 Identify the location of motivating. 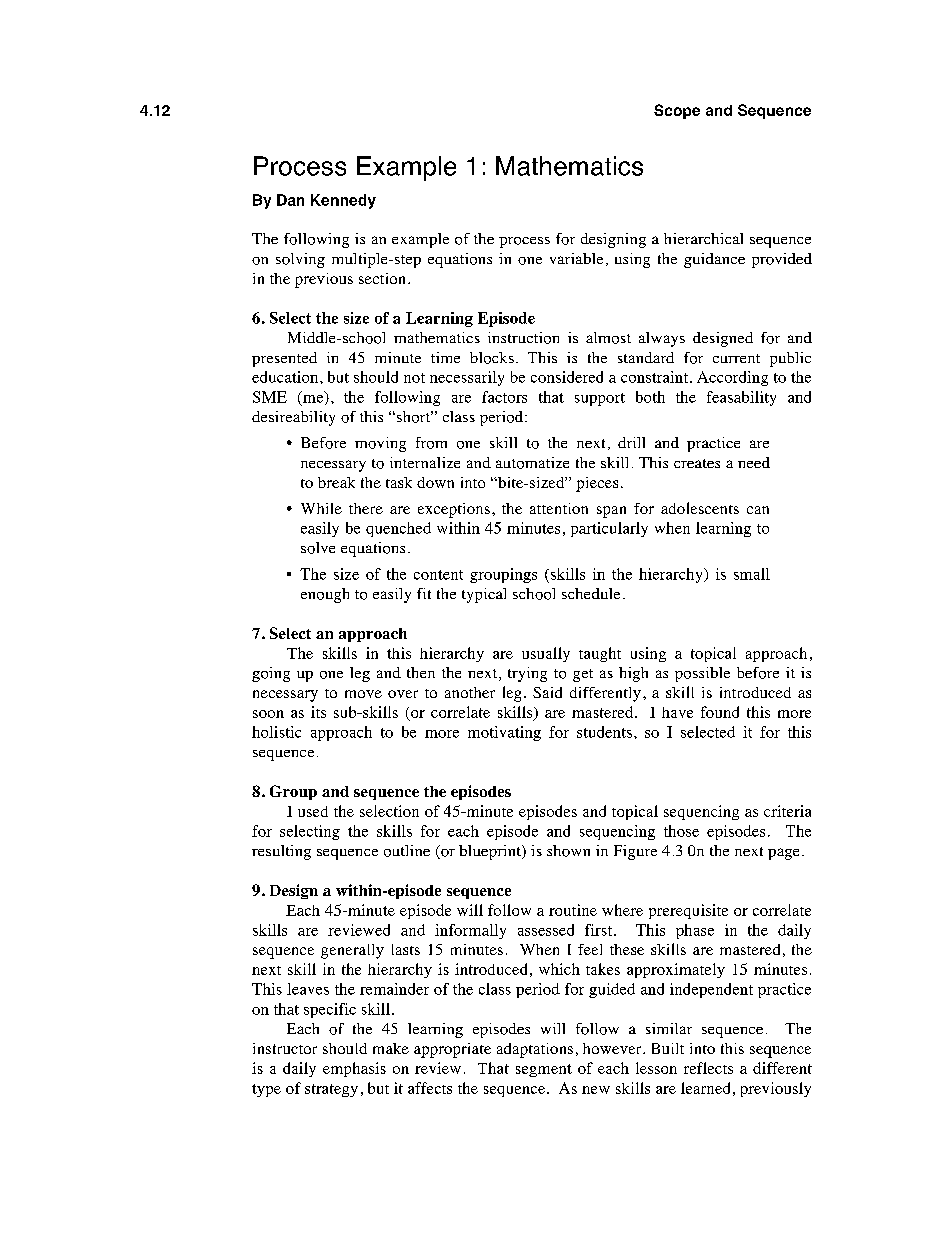
(504, 733).
